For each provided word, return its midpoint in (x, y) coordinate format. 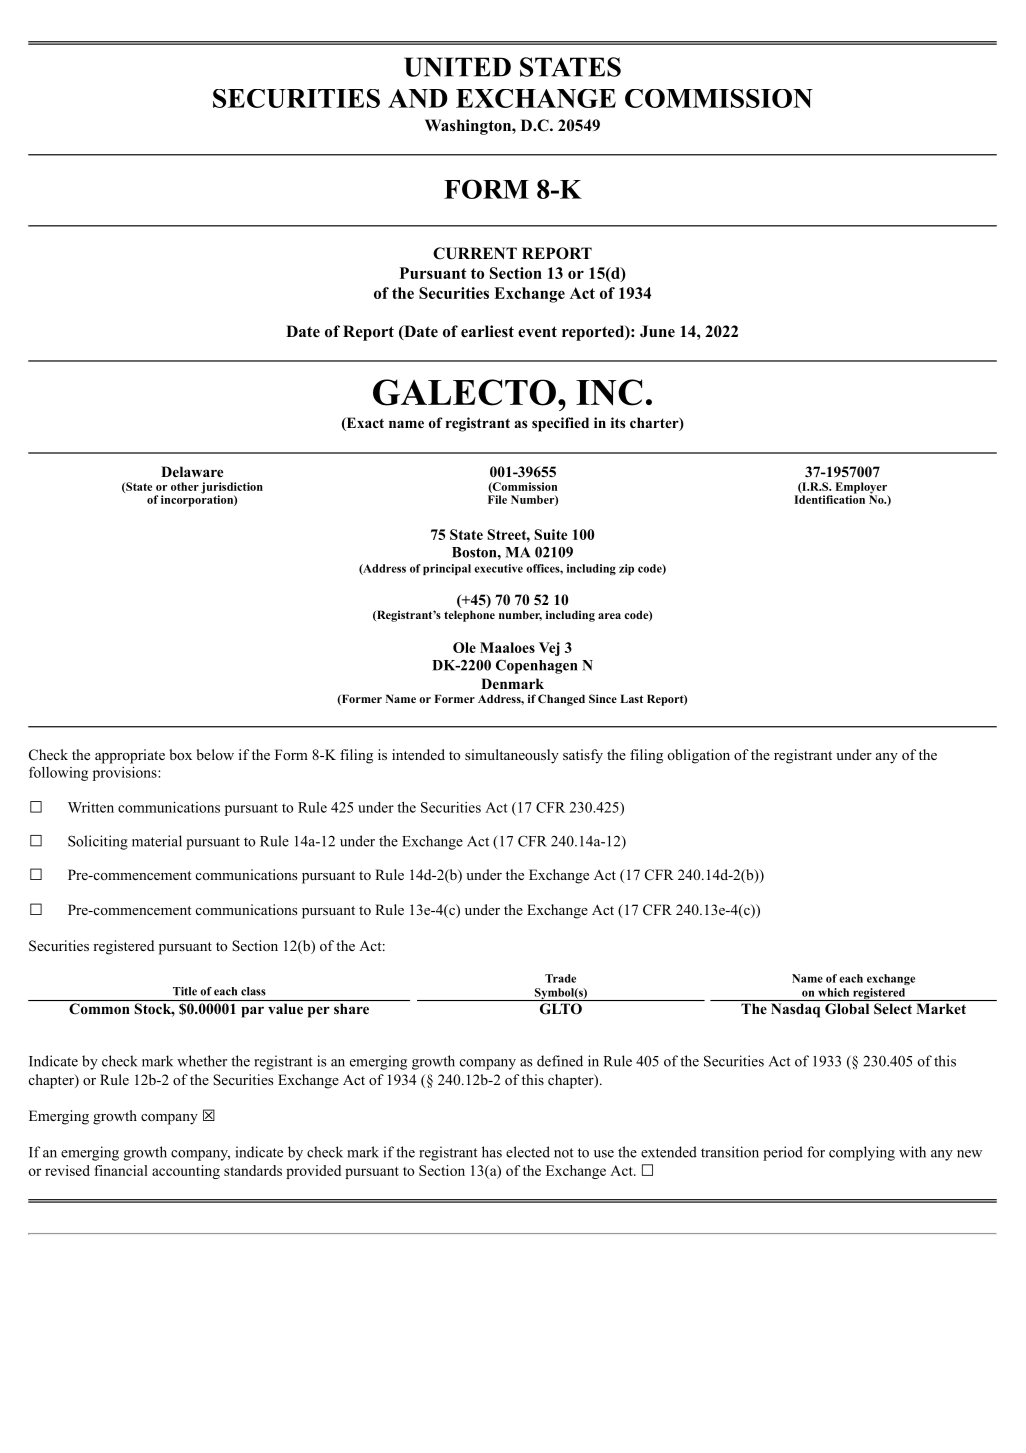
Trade (560, 978)
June (657, 331)
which (833, 992)
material (157, 841)
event (537, 332)
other (185, 486)
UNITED (457, 67)
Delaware (192, 471)
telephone (469, 616)
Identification (829, 498)
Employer (861, 489)
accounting (186, 1172)
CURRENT (475, 253)
